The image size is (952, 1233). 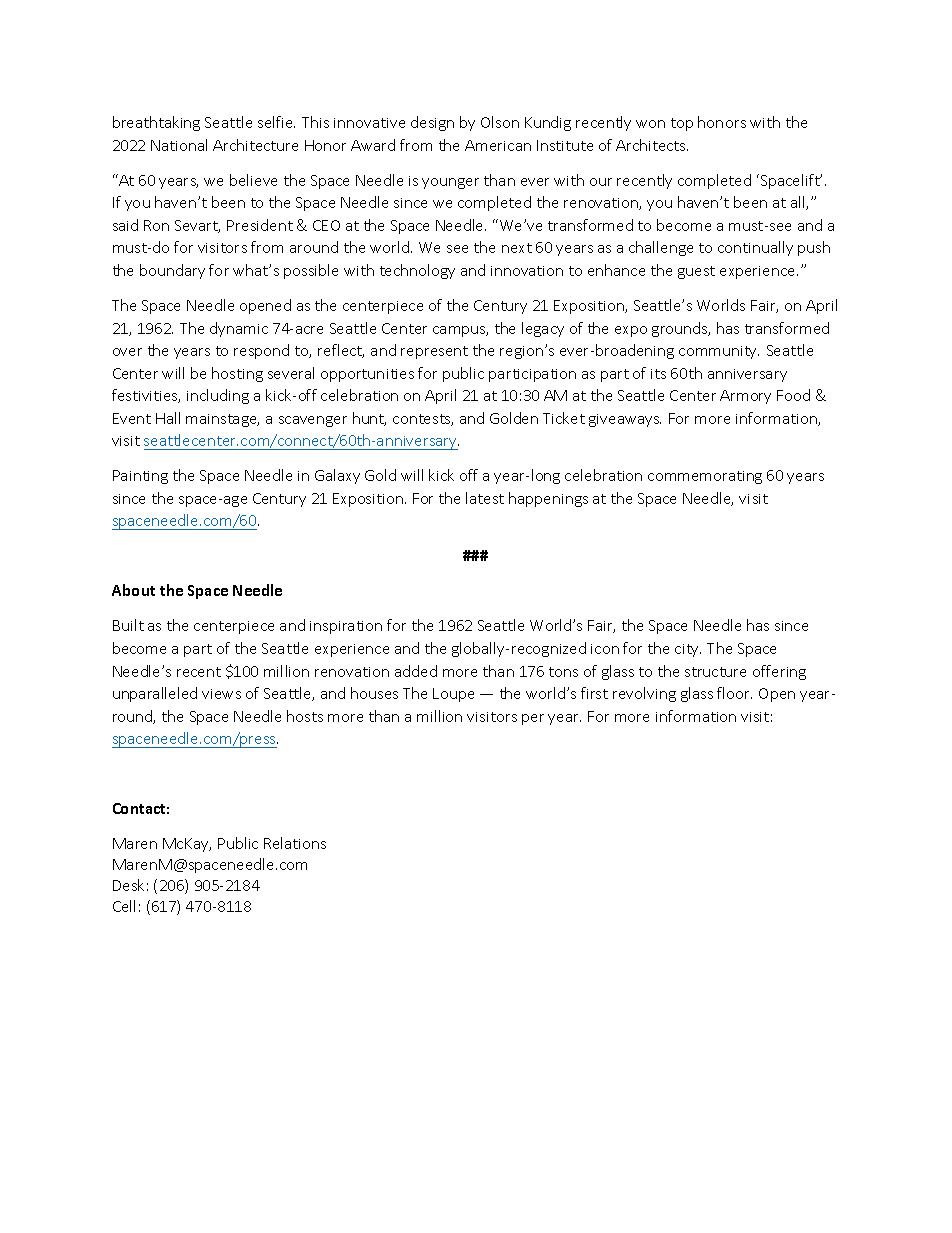 What do you see at coordinates (705, 477) in the screenshot?
I see `commemorating` at bounding box center [705, 477].
